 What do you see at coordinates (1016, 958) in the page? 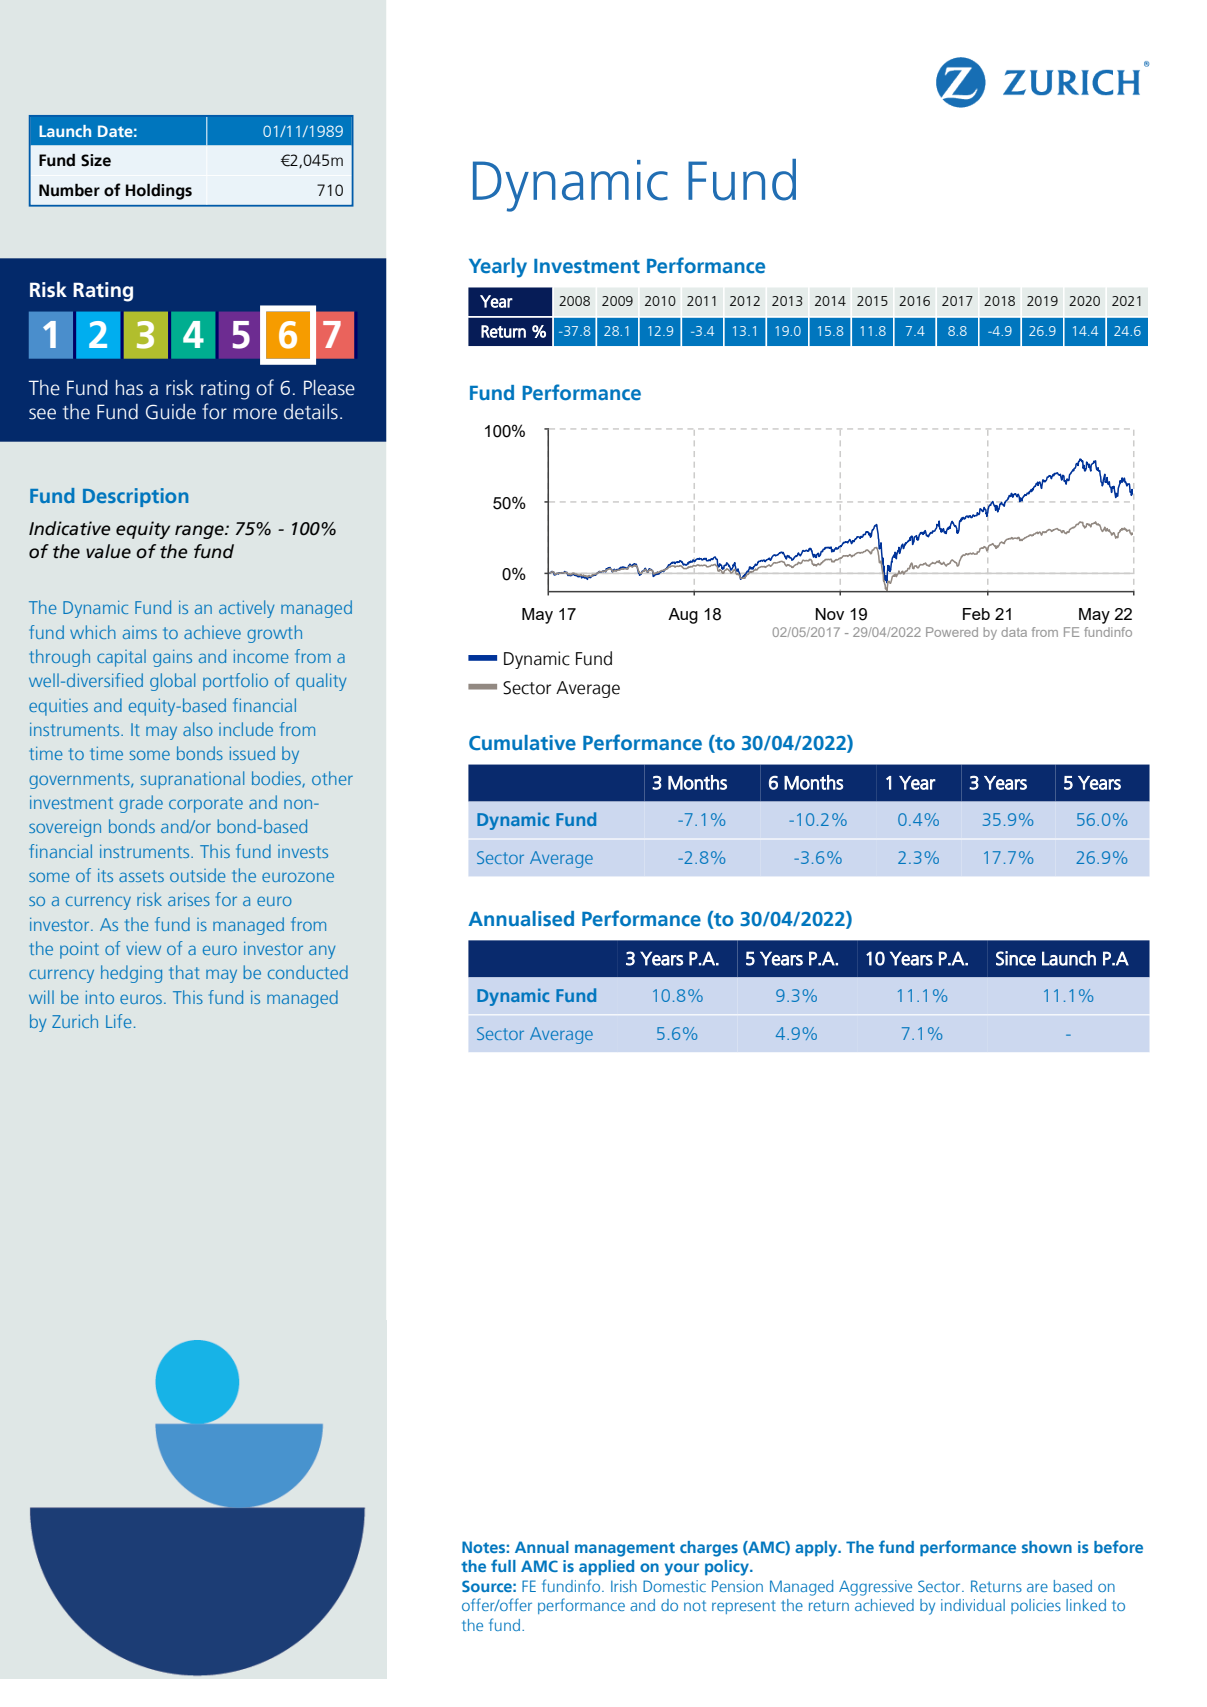
I see `Since` at bounding box center [1016, 958].
